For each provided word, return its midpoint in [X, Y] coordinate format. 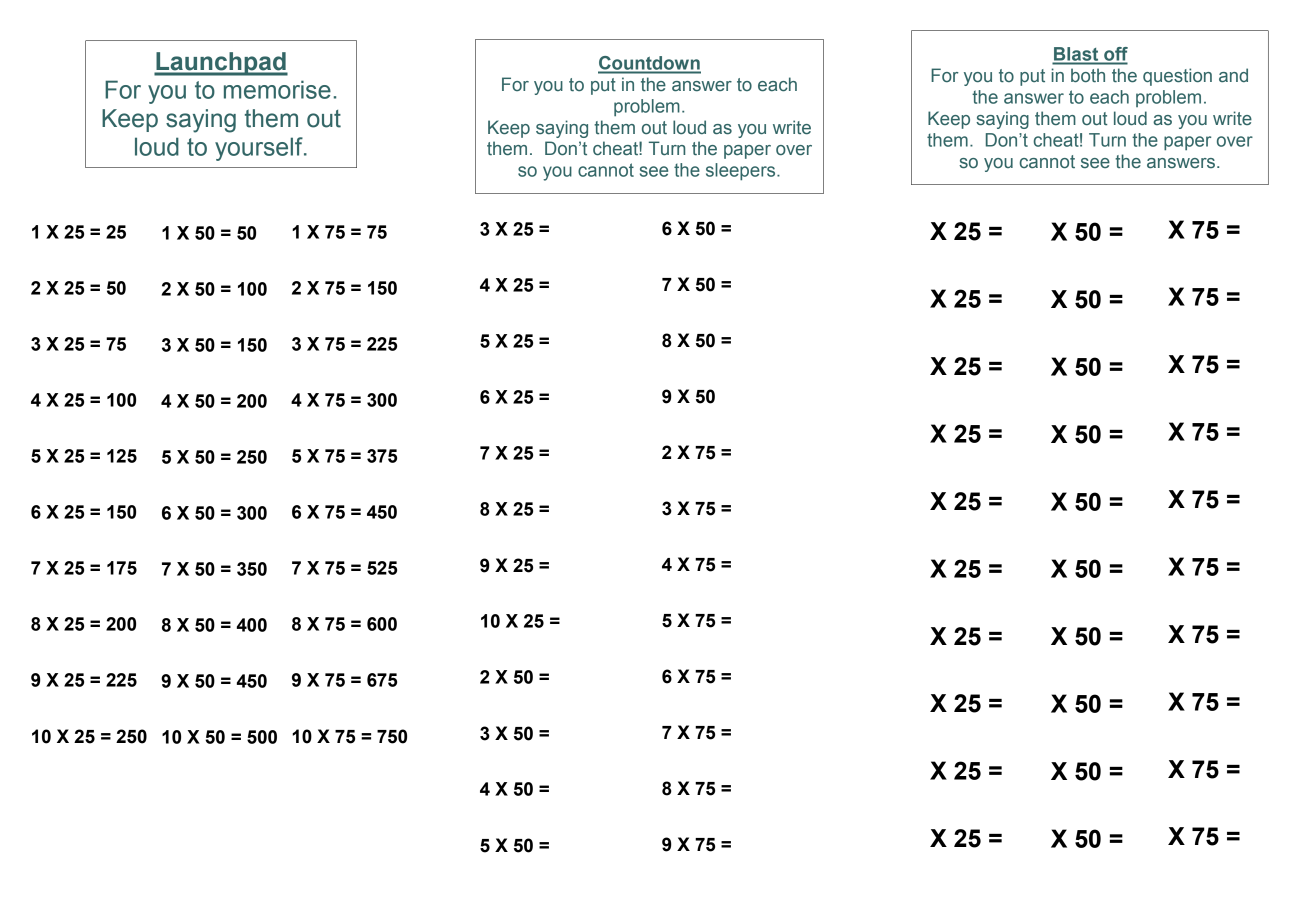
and [1233, 75]
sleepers [742, 172]
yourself [260, 149]
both [1088, 75]
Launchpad [221, 64]
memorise [277, 89]
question [1177, 77]
